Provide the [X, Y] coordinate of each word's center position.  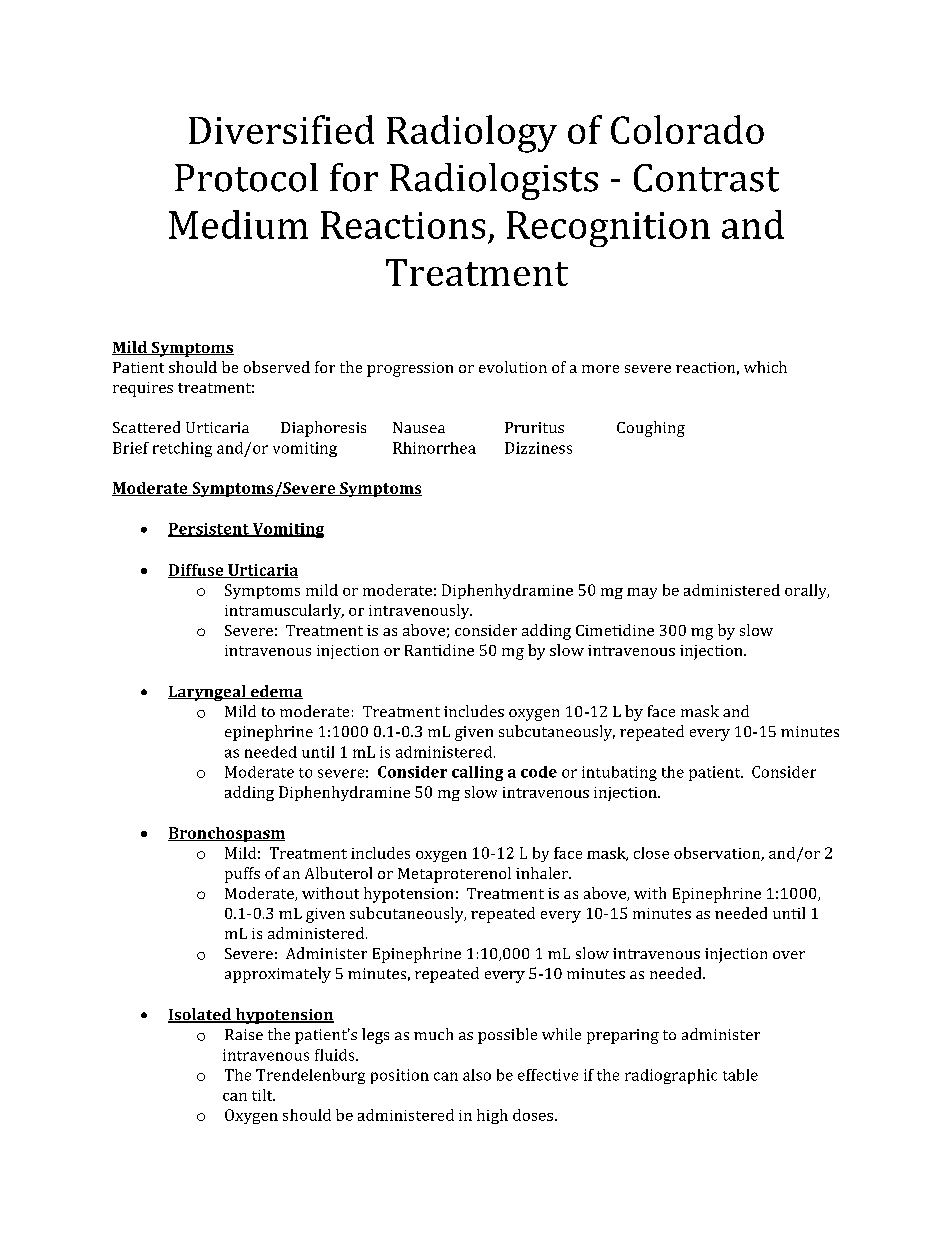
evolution [513, 367]
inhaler [543, 873]
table [740, 1075]
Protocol [246, 177]
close [651, 853]
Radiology [472, 134]
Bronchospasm [226, 834]
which [765, 367]
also [477, 1075]
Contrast [706, 178]
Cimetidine [615, 630]
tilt [263, 1095]
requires [143, 389]
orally [807, 591]
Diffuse [197, 571]
